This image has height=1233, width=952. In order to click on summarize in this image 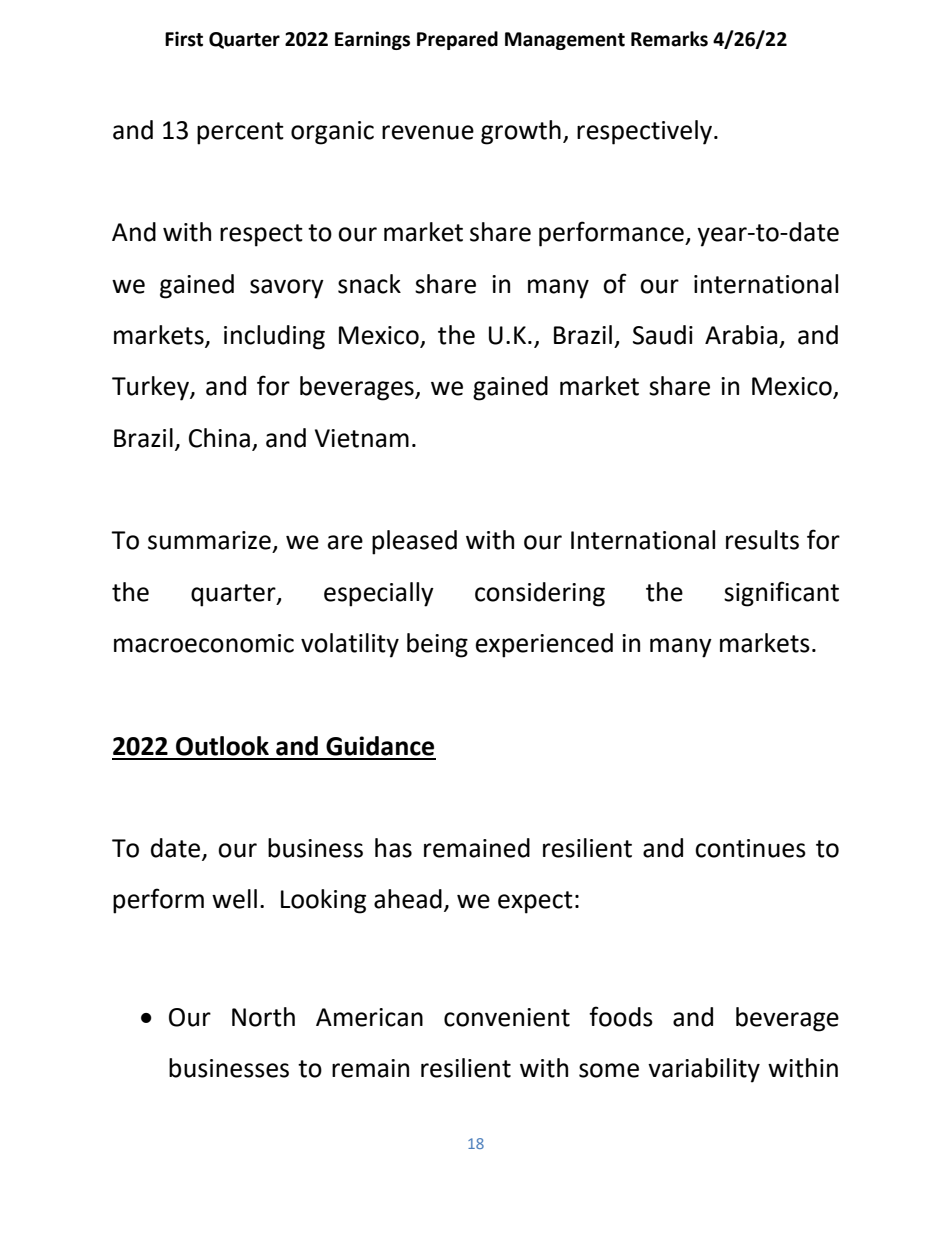, I will do `click(209, 540)`.
